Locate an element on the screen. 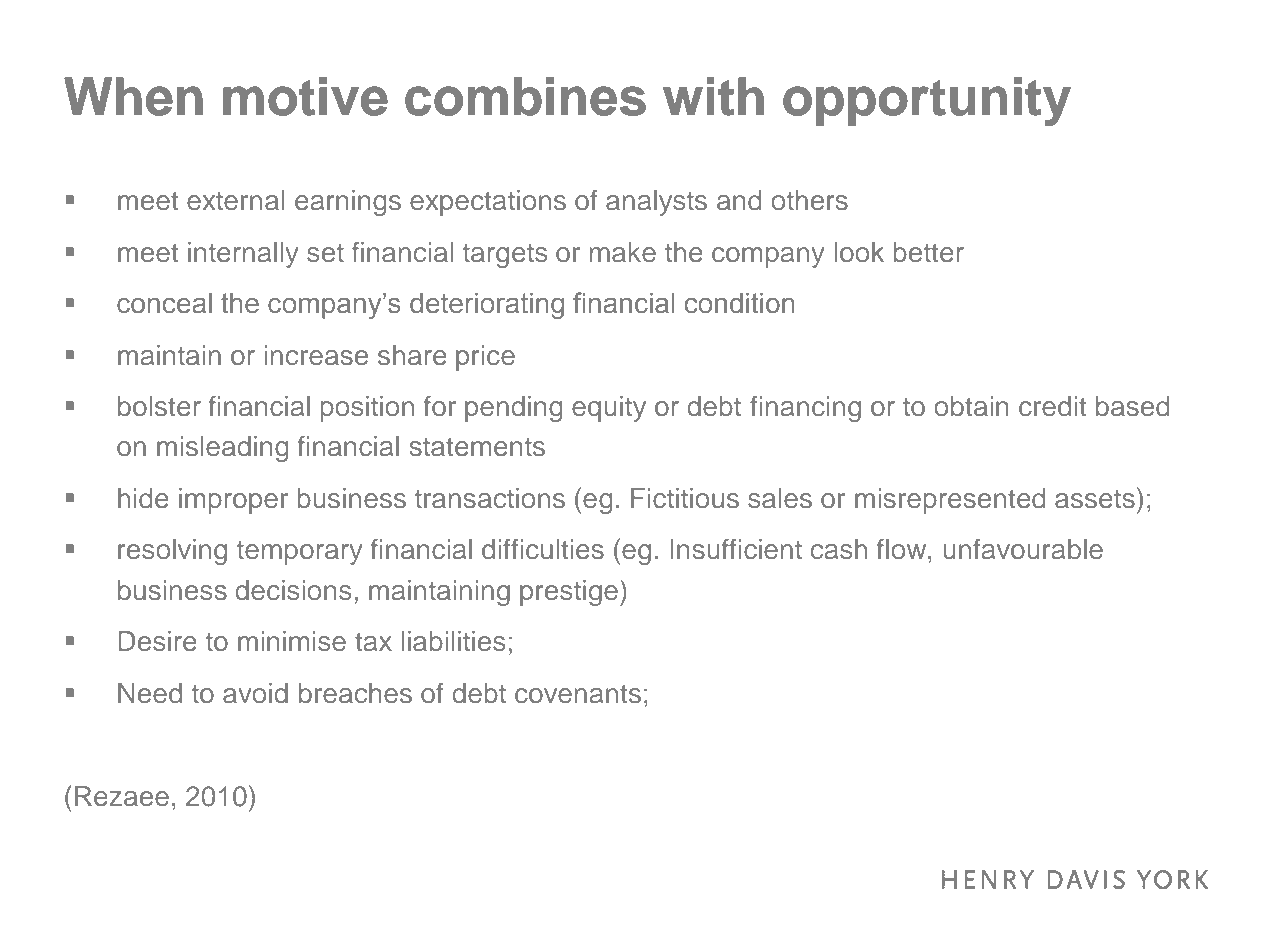 This screenshot has height=952, width=1271. with is located at coordinates (713, 96).
